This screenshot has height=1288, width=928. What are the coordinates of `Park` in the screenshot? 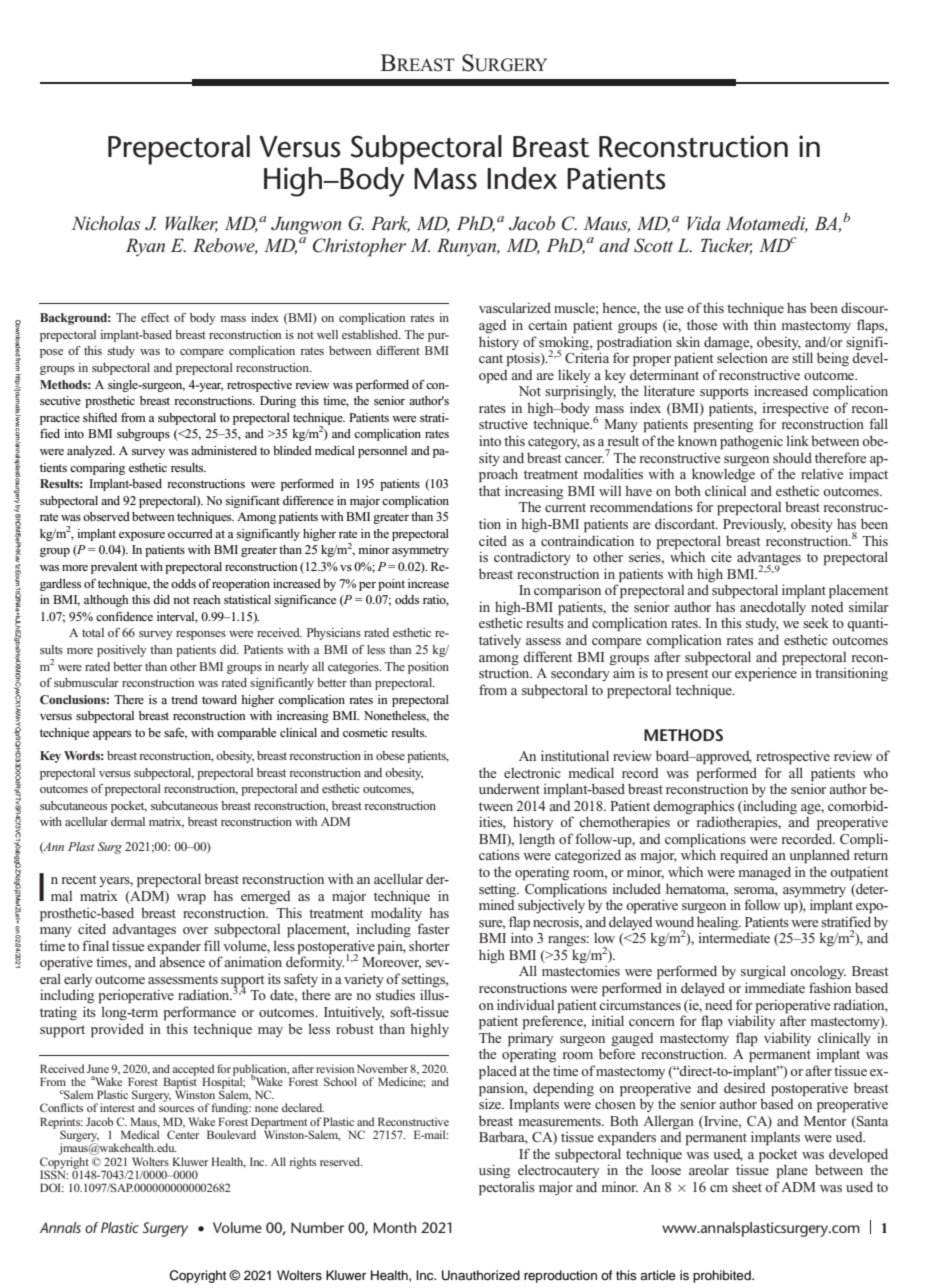 It's located at (390, 224).
